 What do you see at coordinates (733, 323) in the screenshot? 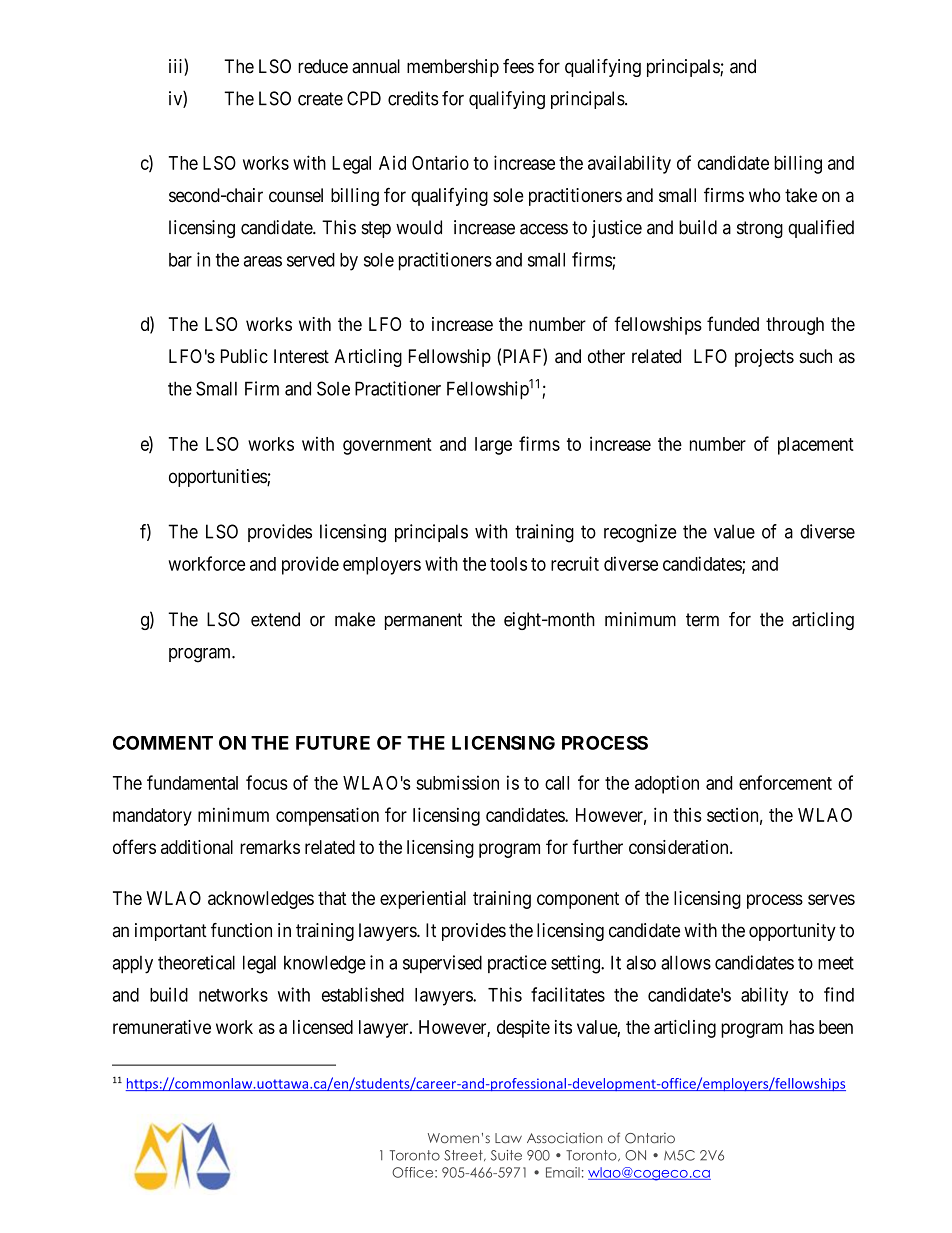
I see `funded` at bounding box center [733, 323].
